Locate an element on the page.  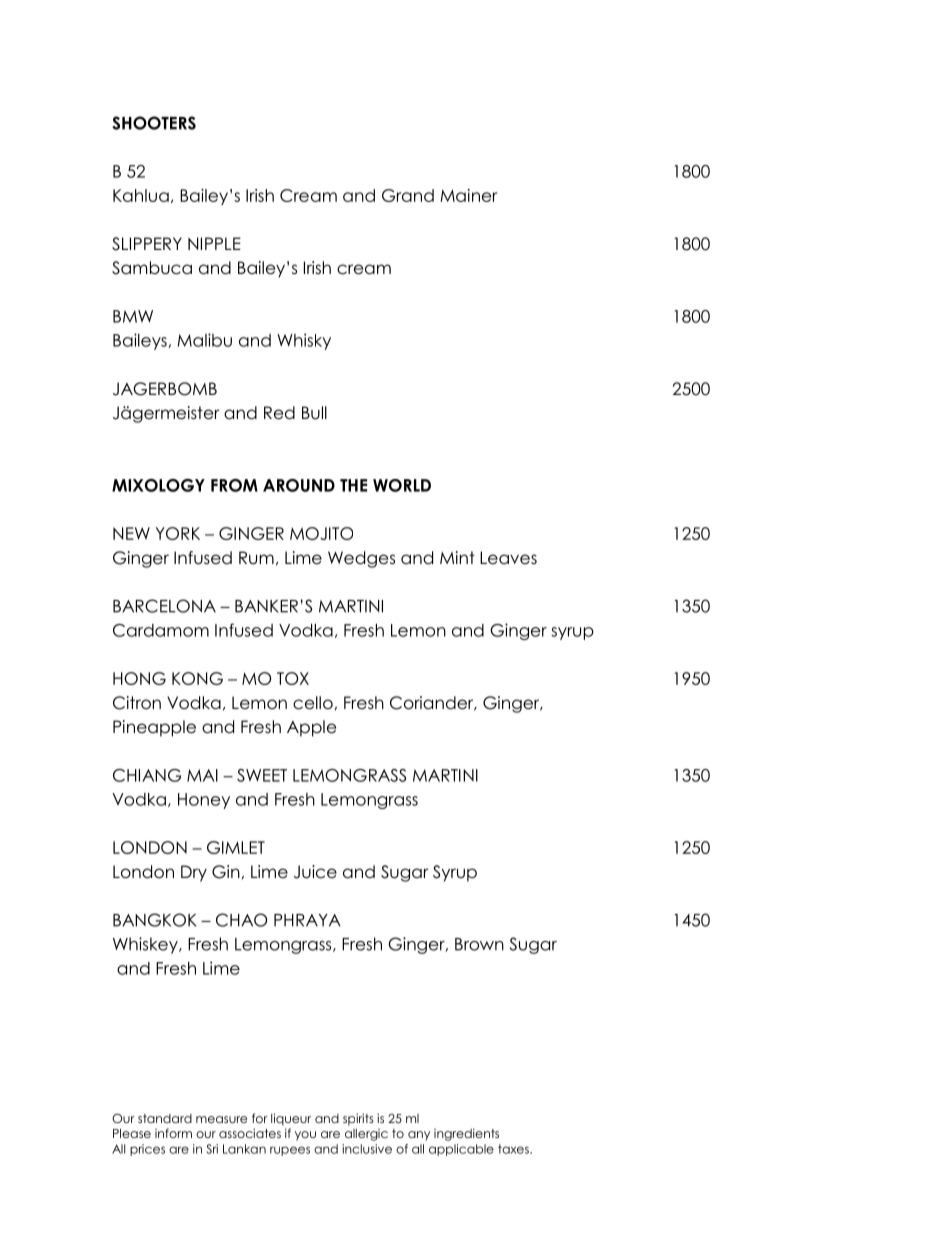
you is located at coordinates (305, 1136).
